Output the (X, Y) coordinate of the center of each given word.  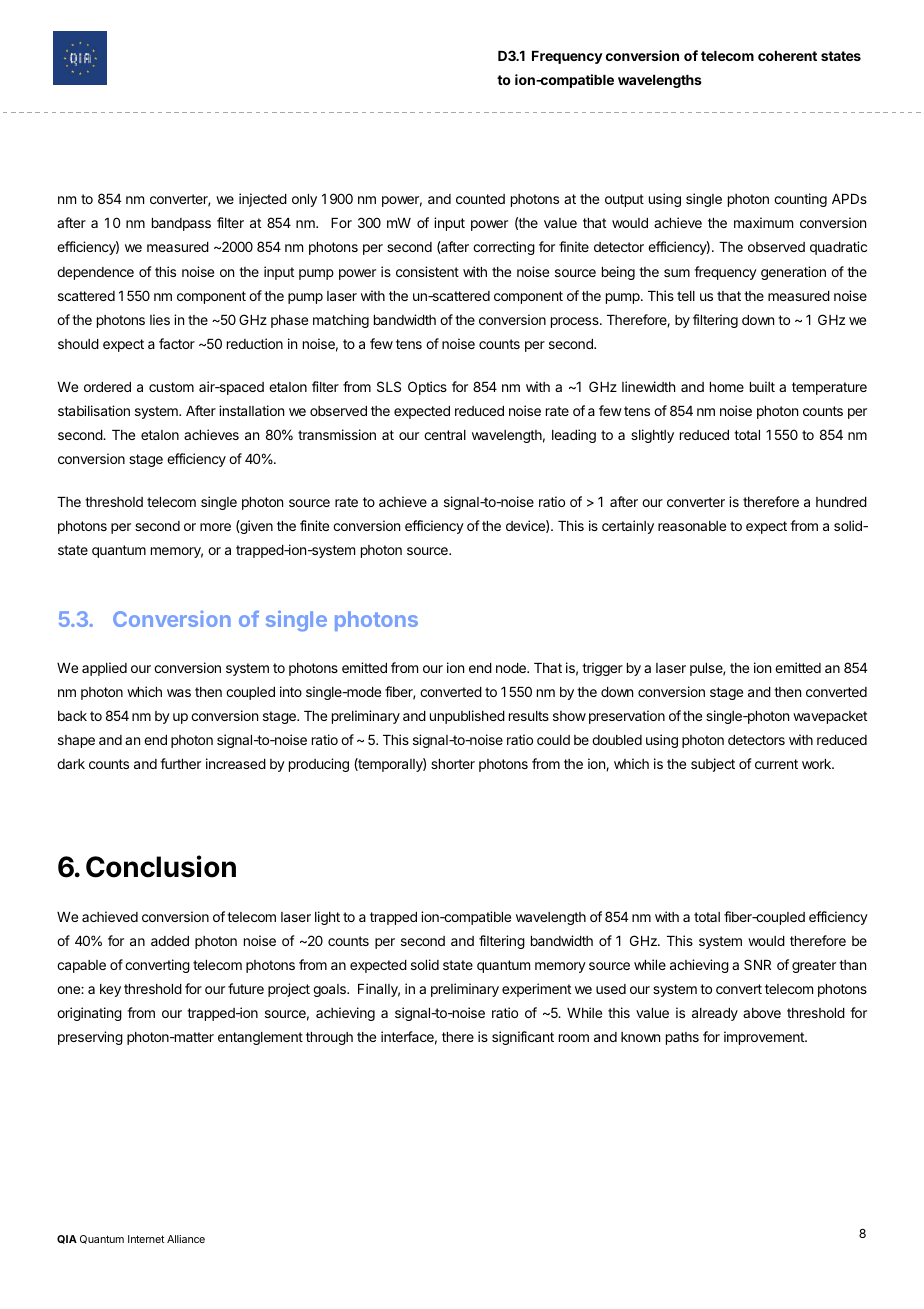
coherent (787, 56)
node (512, 668)
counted (480, 199)
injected (263, 200)
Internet (146, 1239)
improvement (765, 1038)
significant (523, 1038)
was (179, 693)
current (776, 764)
